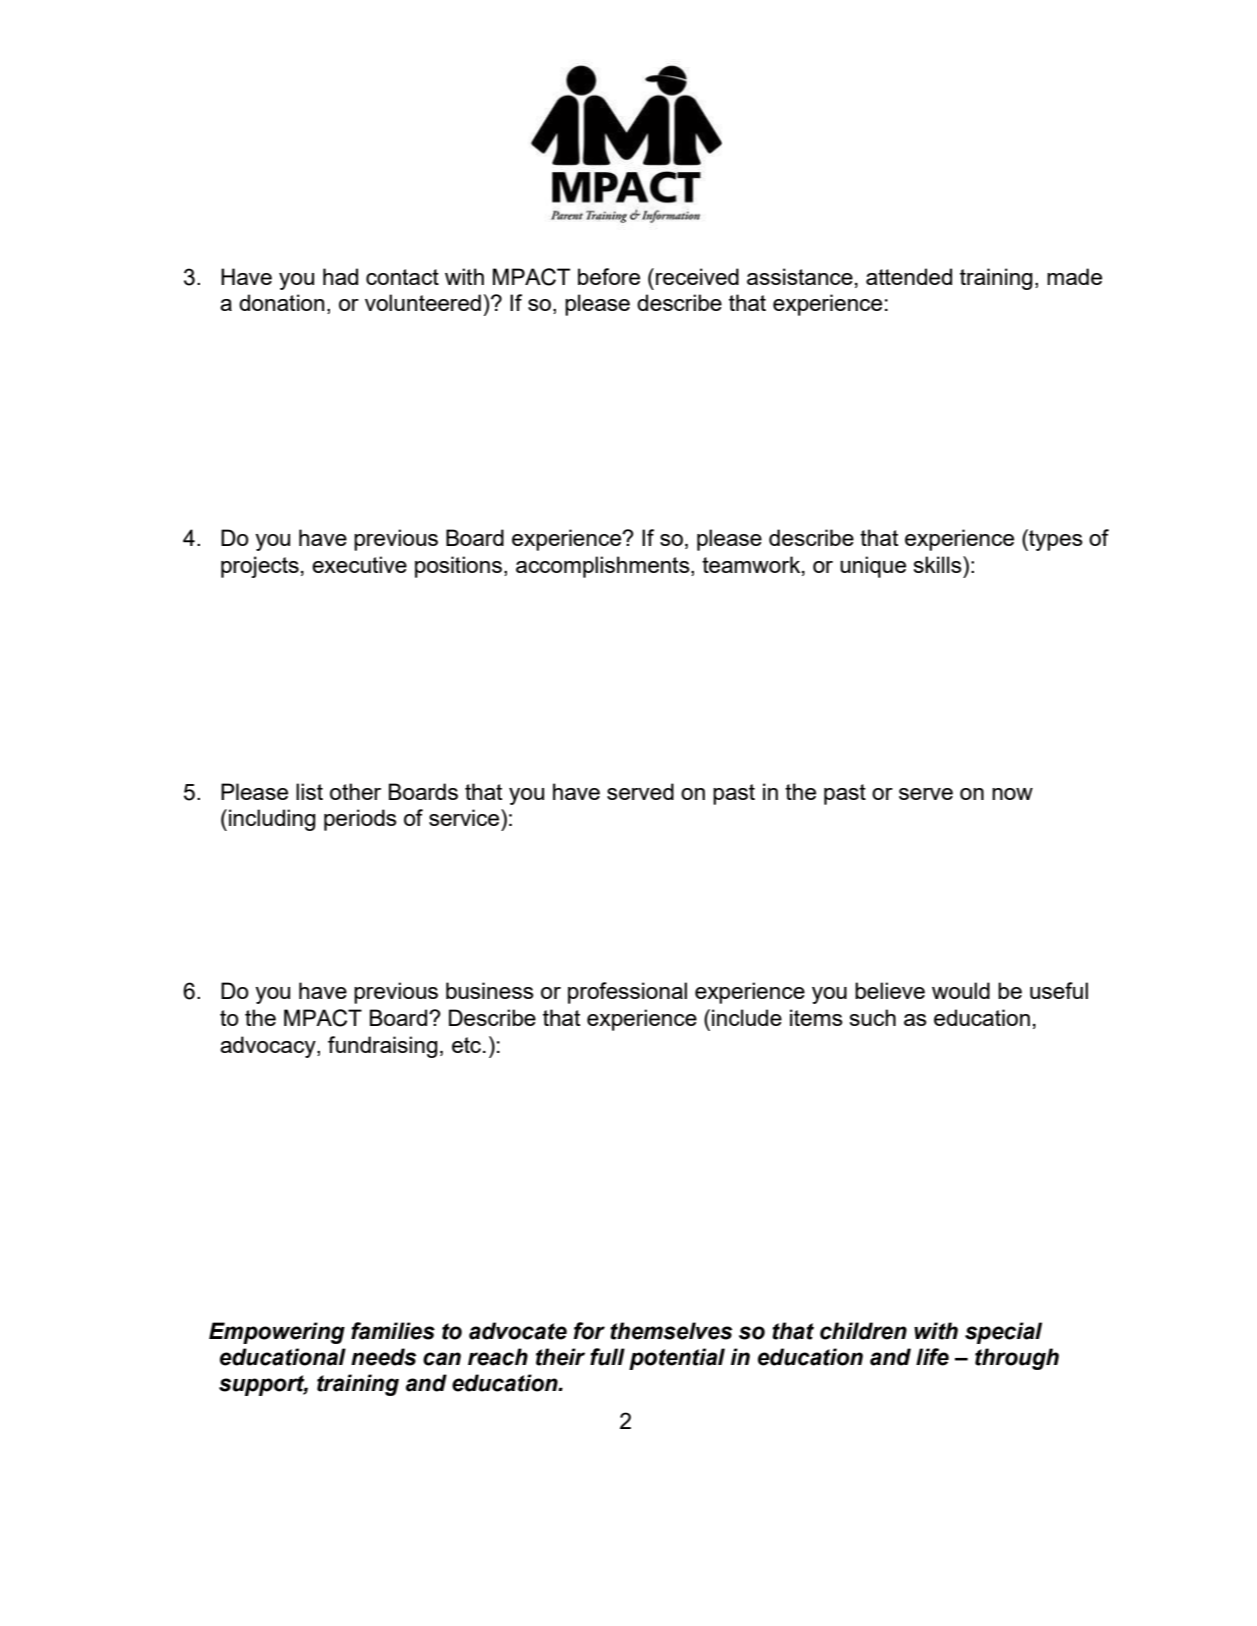 This screenshot has height=1626, width=1257. What do you see at coordinates (359, 564) in the screenshot?
I see `executive` at bounding box center [359, 564].
